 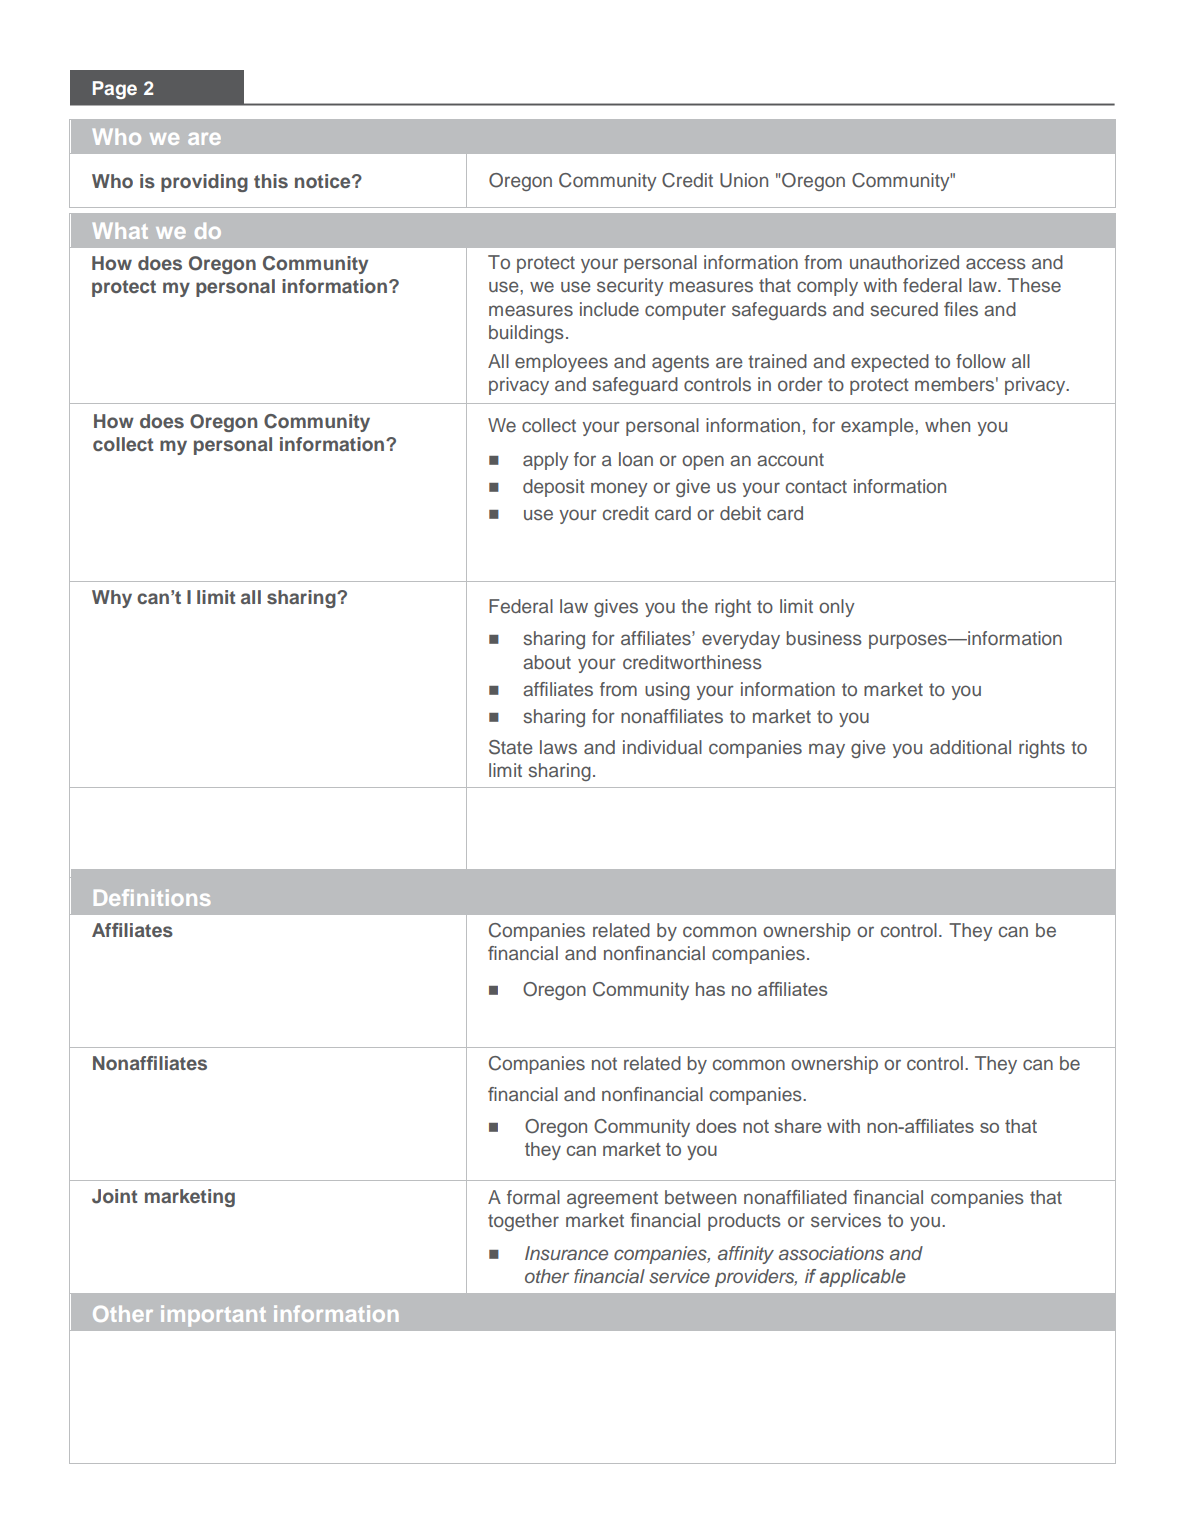 I want to click on additional, so click(x=970, y=747).
